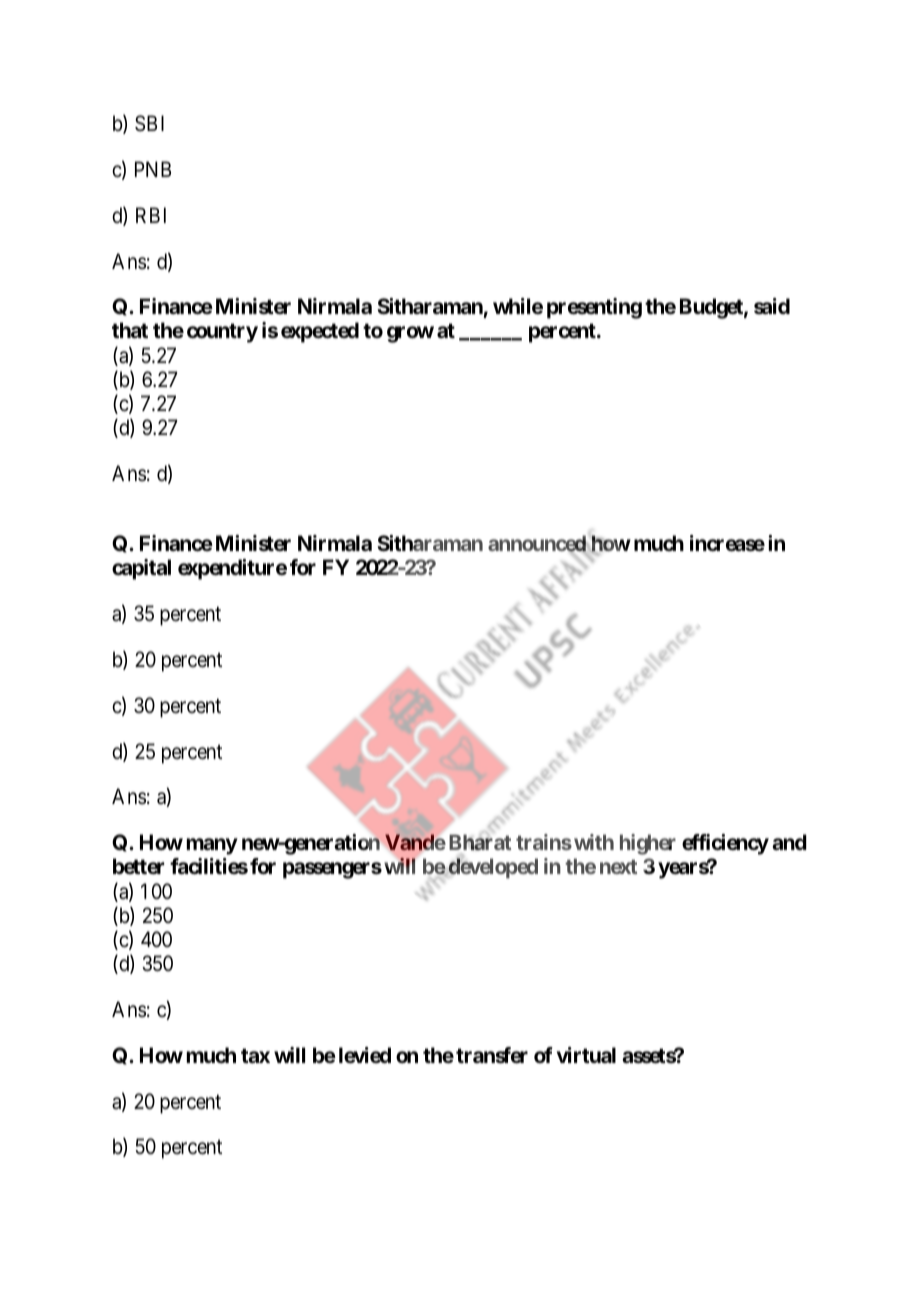 This screenshot has width=924, height=1308. What do you see at coordinates (320, 332) in the screenshot?
I see `expected` at bounding box center [320, 332].
